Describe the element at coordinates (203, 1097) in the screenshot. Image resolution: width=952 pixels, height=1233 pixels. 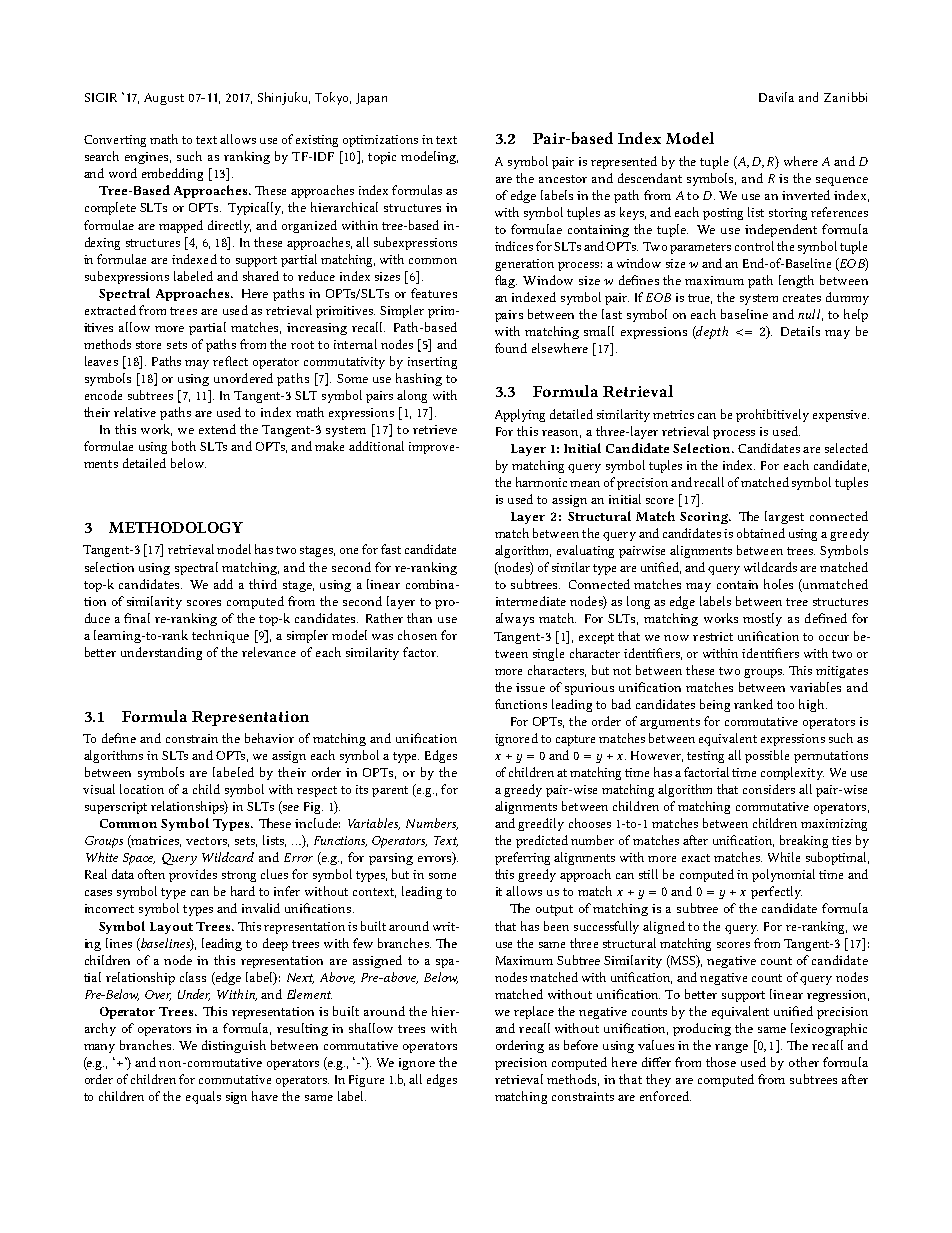
I see `equals` at that location.
